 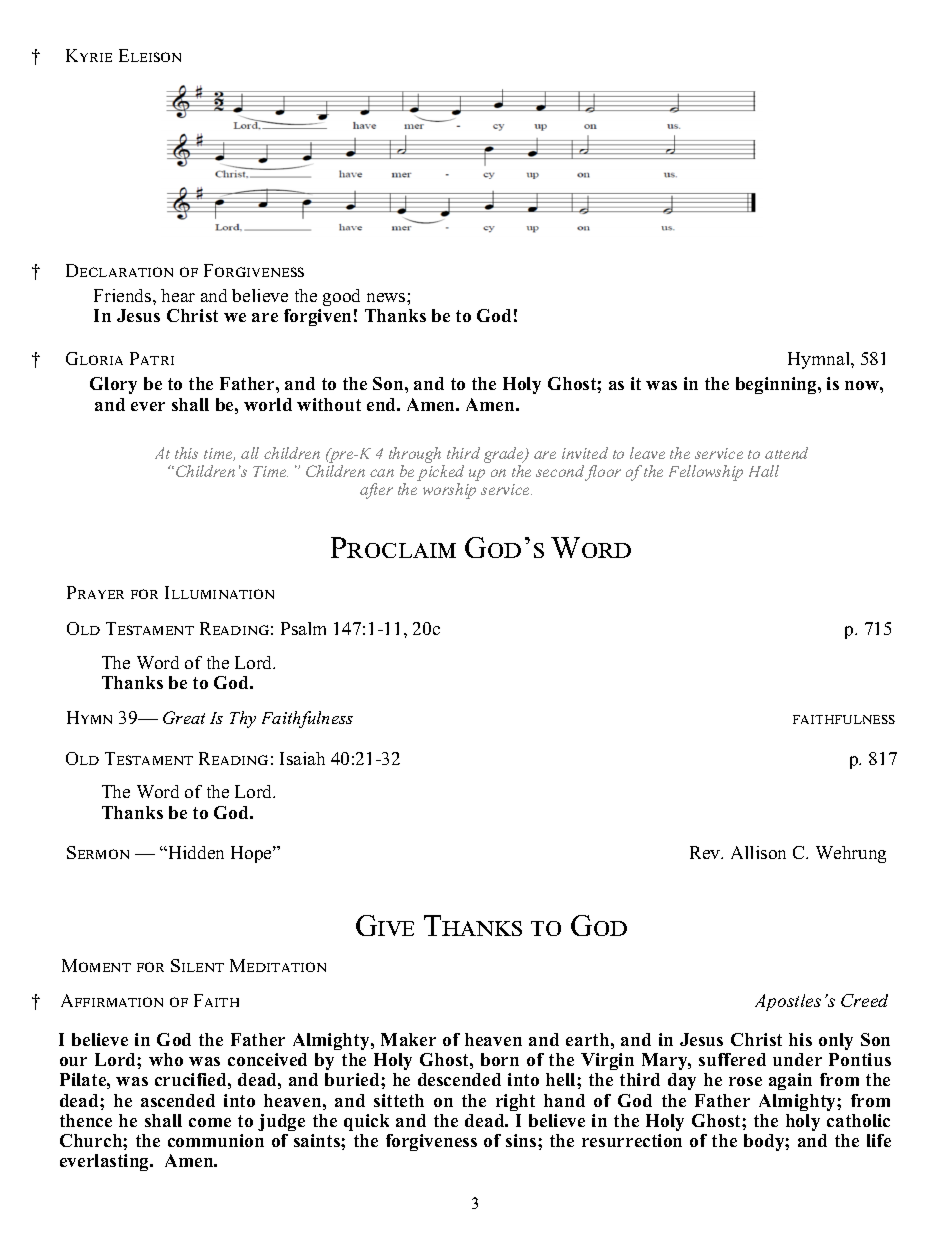 What do you see at coordinates (758, 852) in the screenshot?
I see `Allison` at bounding box center [758, 852].
